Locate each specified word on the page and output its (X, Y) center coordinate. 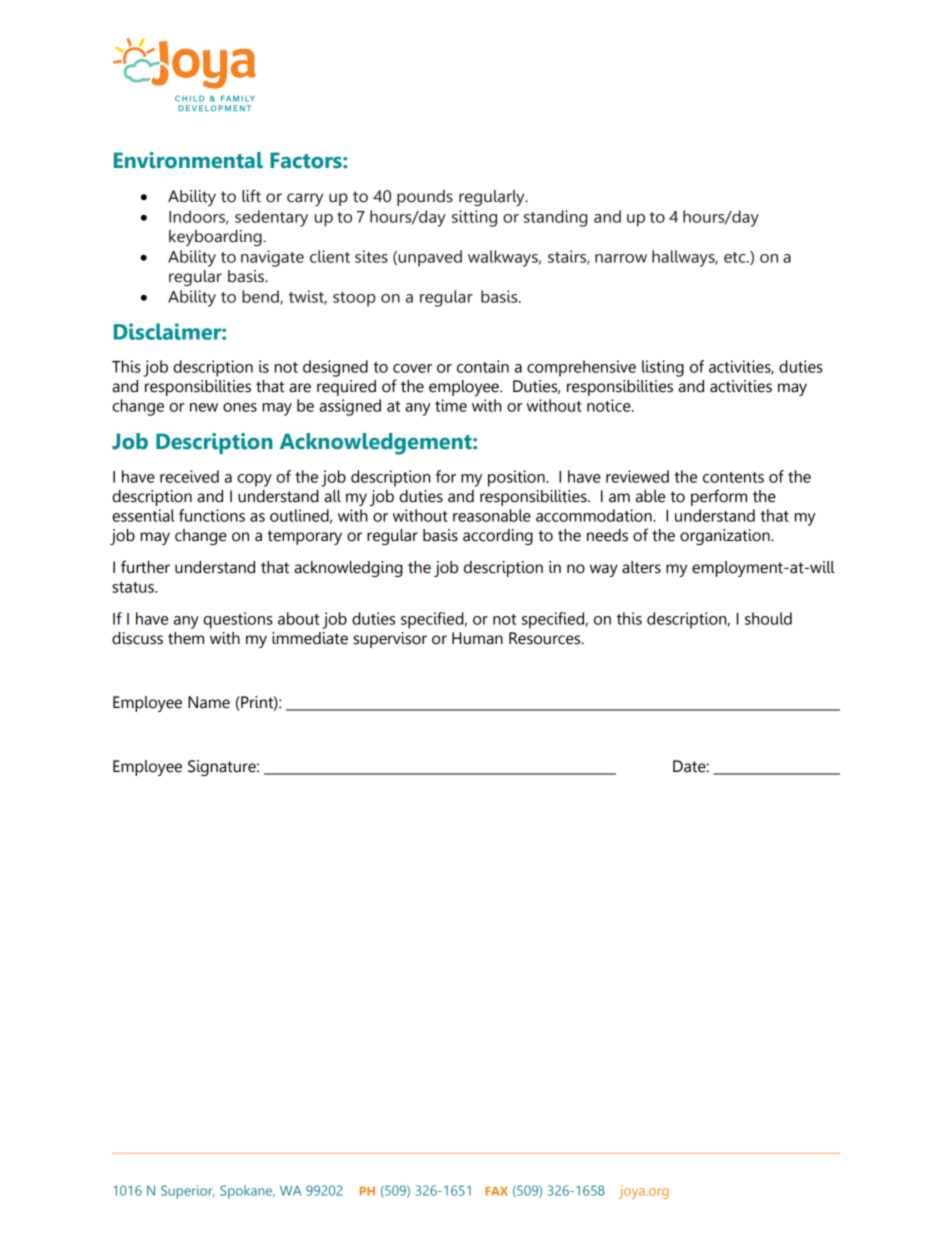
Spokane (247, 1192)
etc (736, 257)
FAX (496, 1191)
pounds (425, 198)
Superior (188, 1192)
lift (251, 196)
